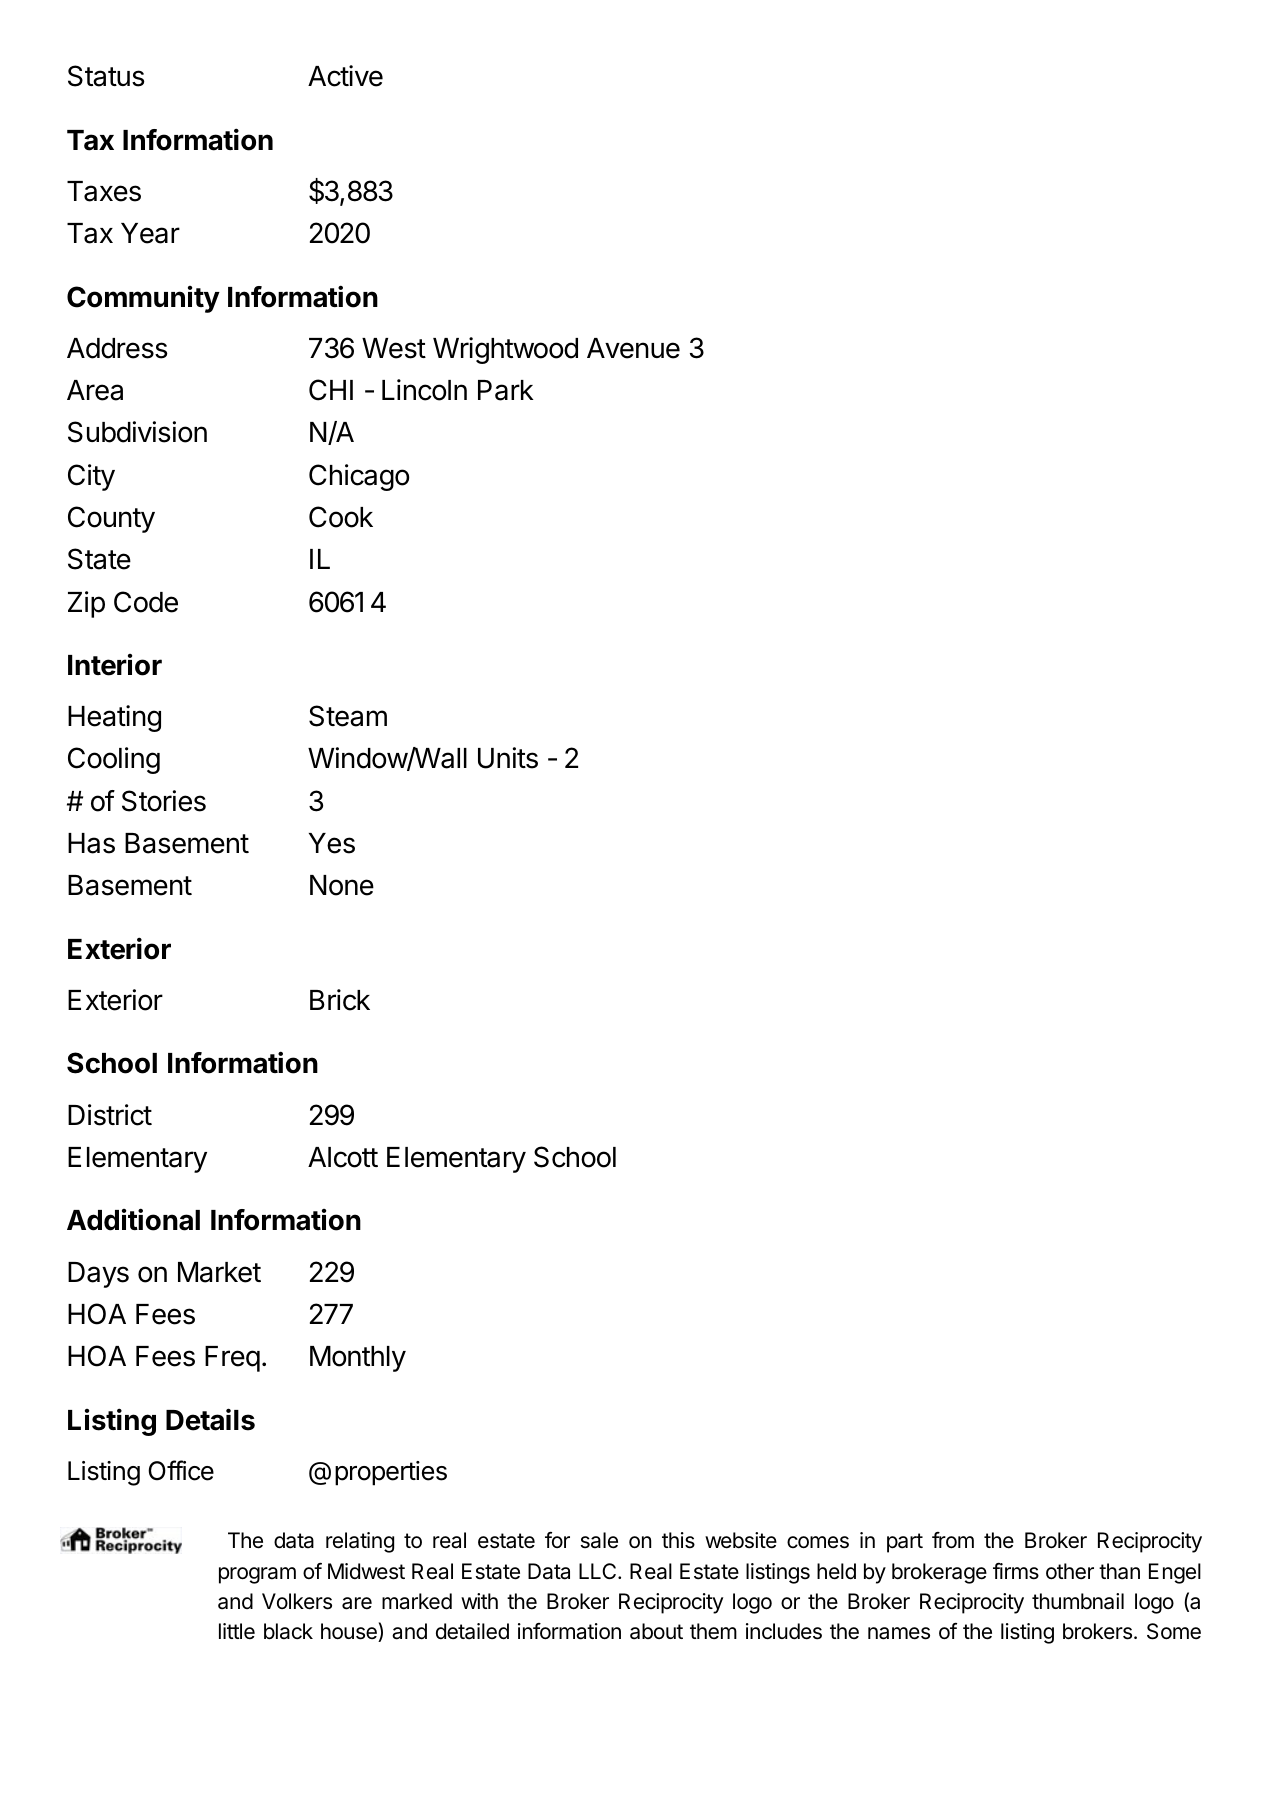 This screenshot has width=1268, height=1793. Describe the element at coordinates (110, 1115) in the screenshot. I see `District` at that location.
